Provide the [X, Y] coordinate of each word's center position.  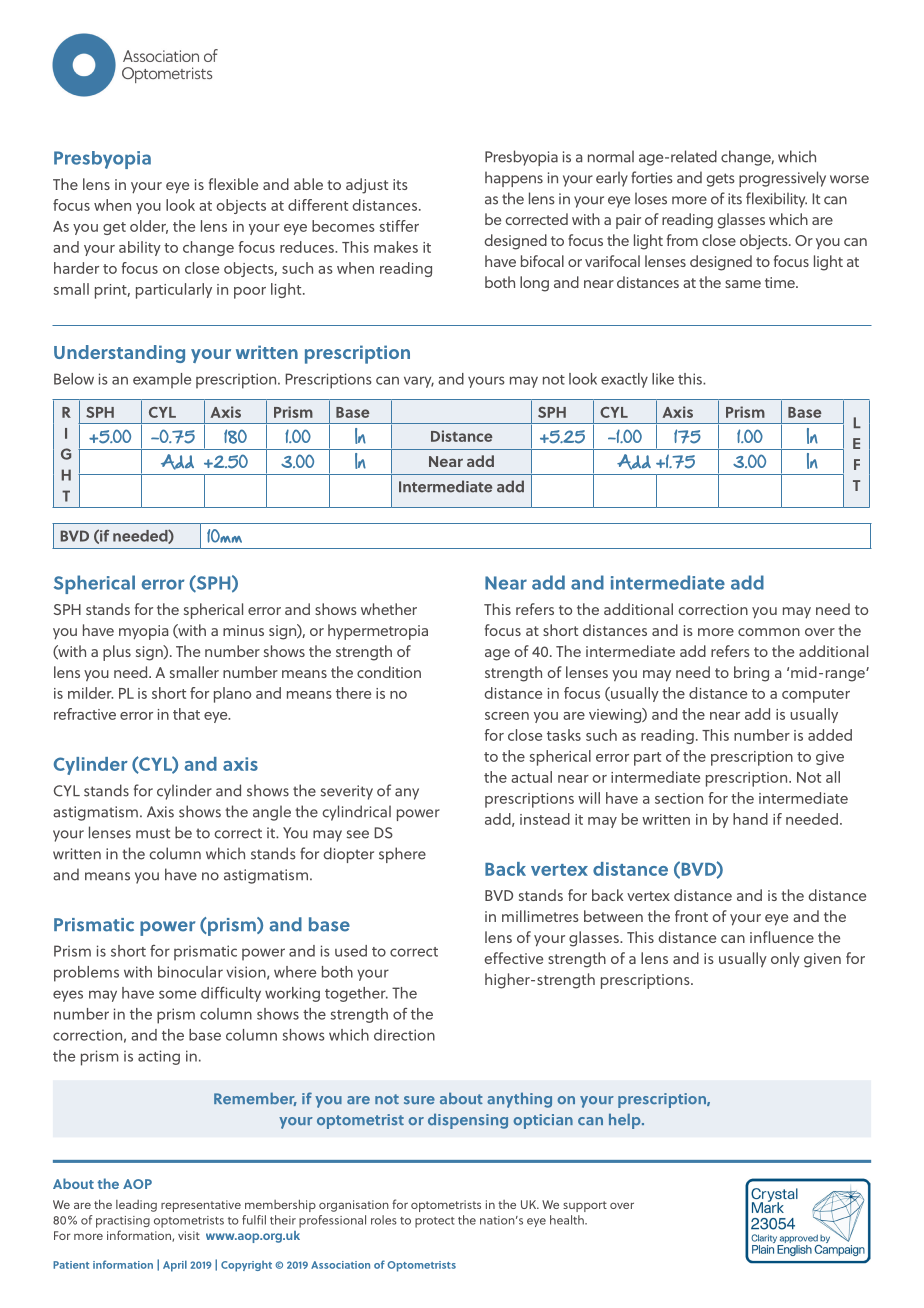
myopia [143, 632]
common [769, 632]
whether [389, 609]
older [149, 227]
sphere [402, 855]
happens [514, 179]
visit [189, 1235]
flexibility [776, 200]
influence [782, 937]
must [153, 833]
